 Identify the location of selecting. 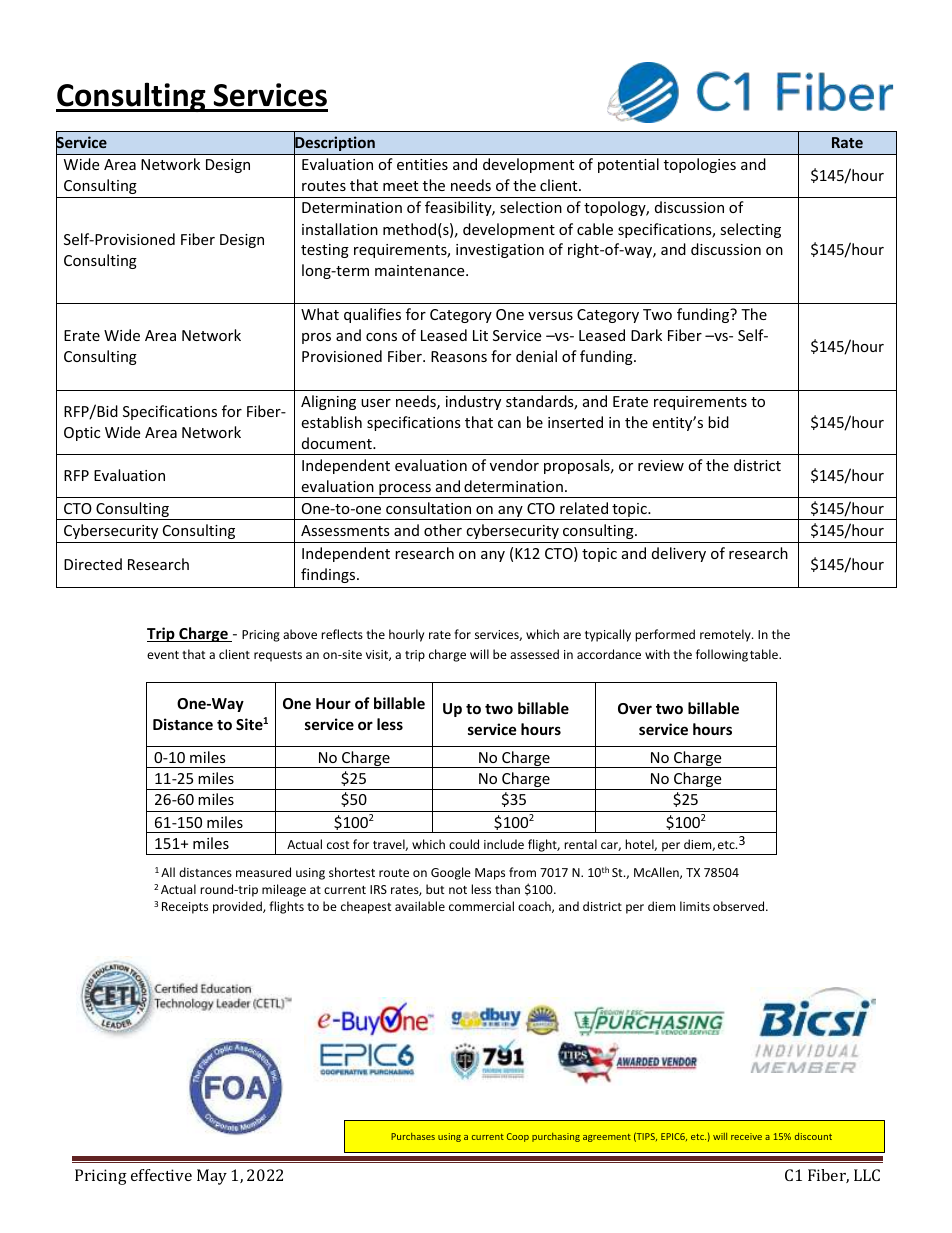
(750, 230).
